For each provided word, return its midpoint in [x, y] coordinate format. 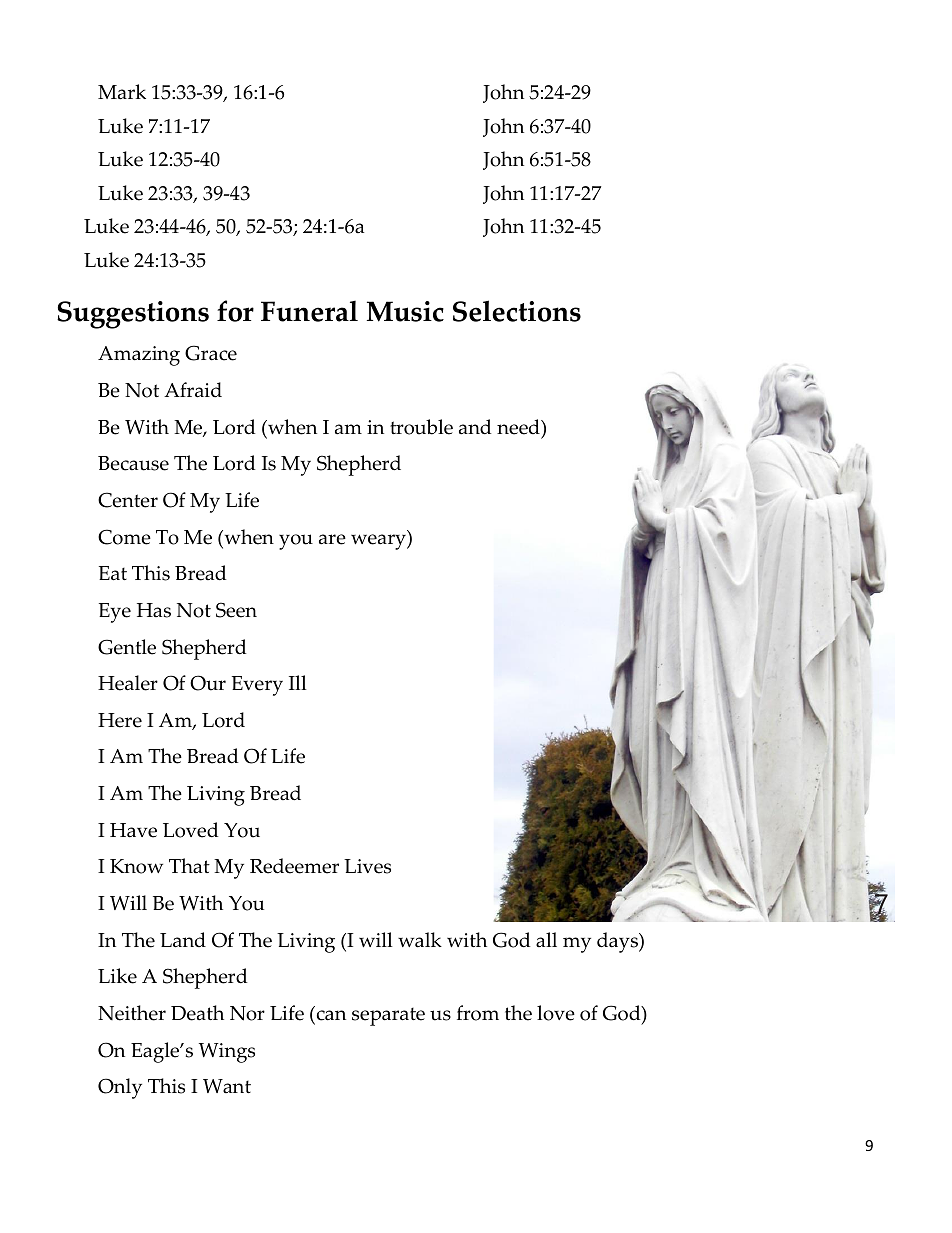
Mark [122, 92]
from [478, 1013]
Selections [517, 311]
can [330, 1017]
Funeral [309, 311]
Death [197, 1013]
